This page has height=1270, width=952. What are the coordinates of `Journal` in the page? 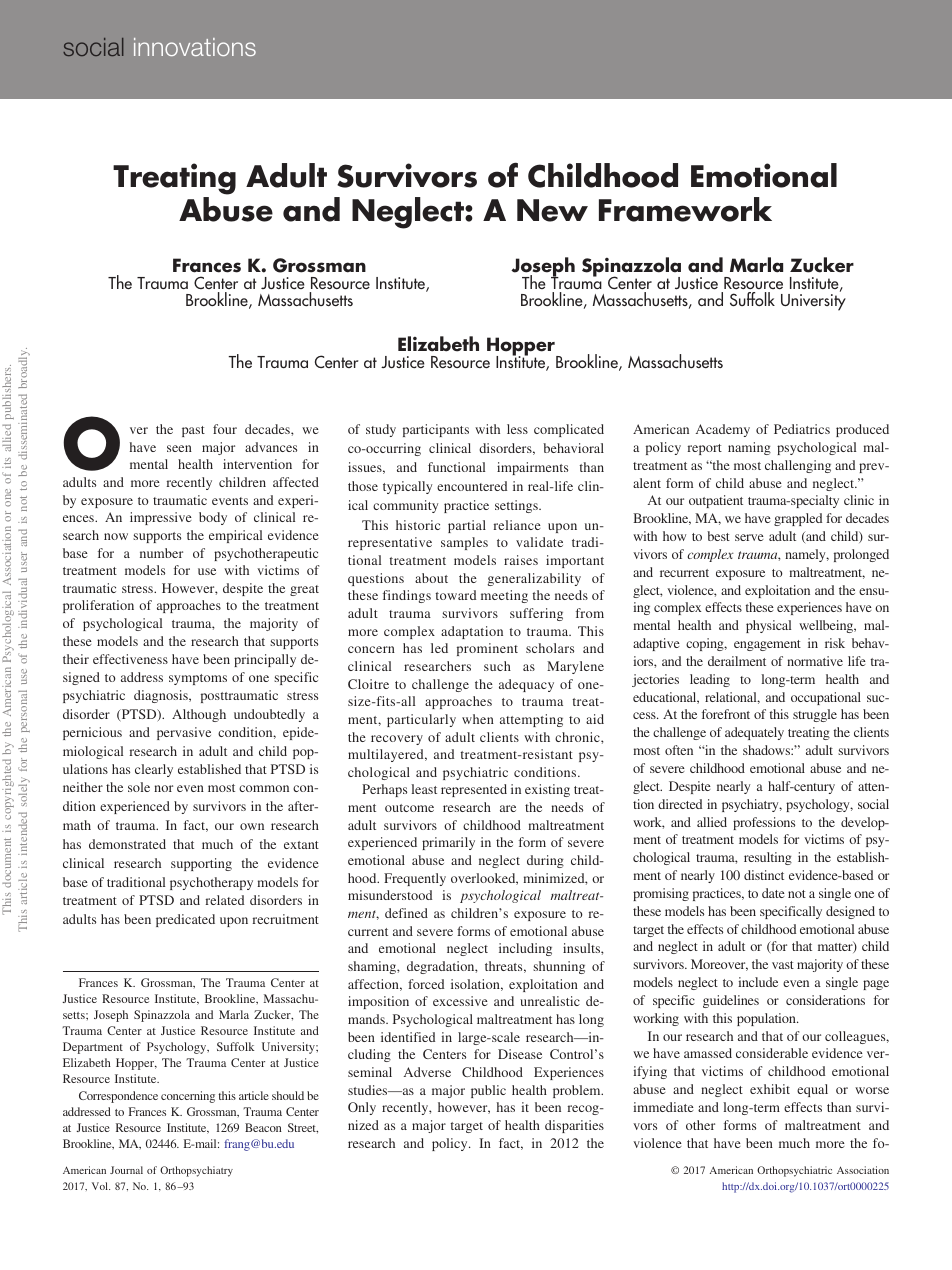 It's located at (126, 1170).
